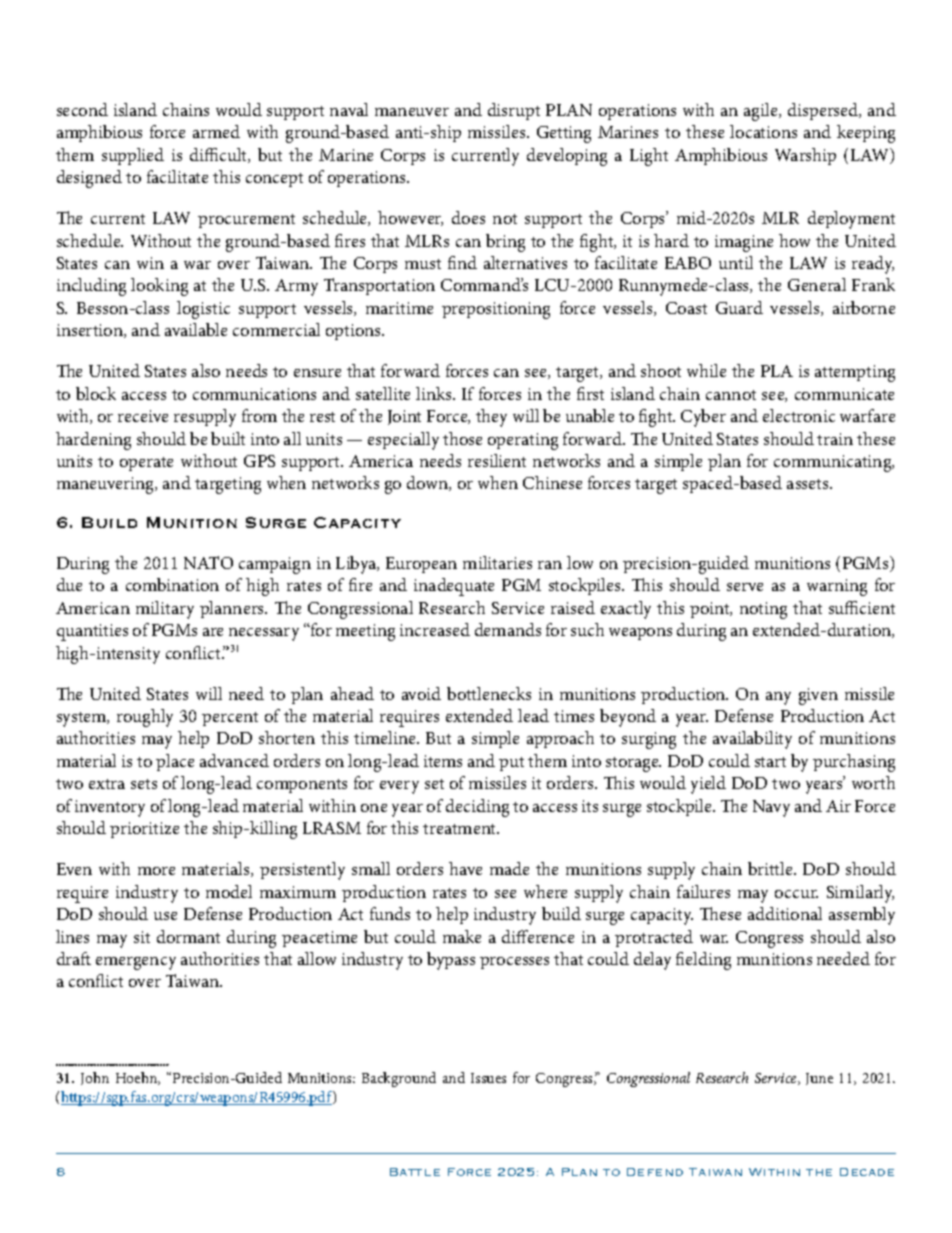 This screenshot has width=952, height=1233. I want to click on resilient, so click(497, 460).
